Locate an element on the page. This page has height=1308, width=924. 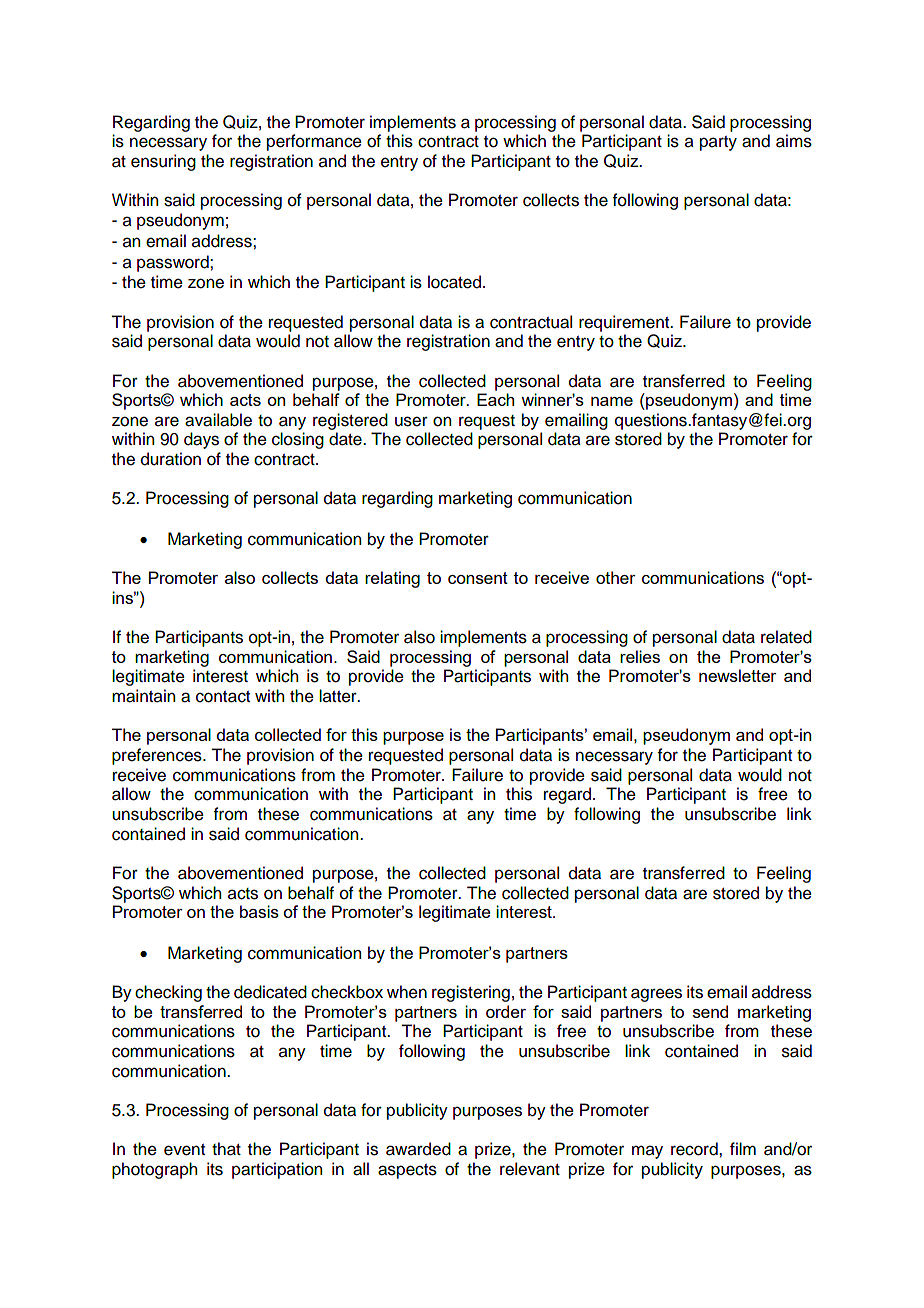
consent is located at coordinates (478, 578).
